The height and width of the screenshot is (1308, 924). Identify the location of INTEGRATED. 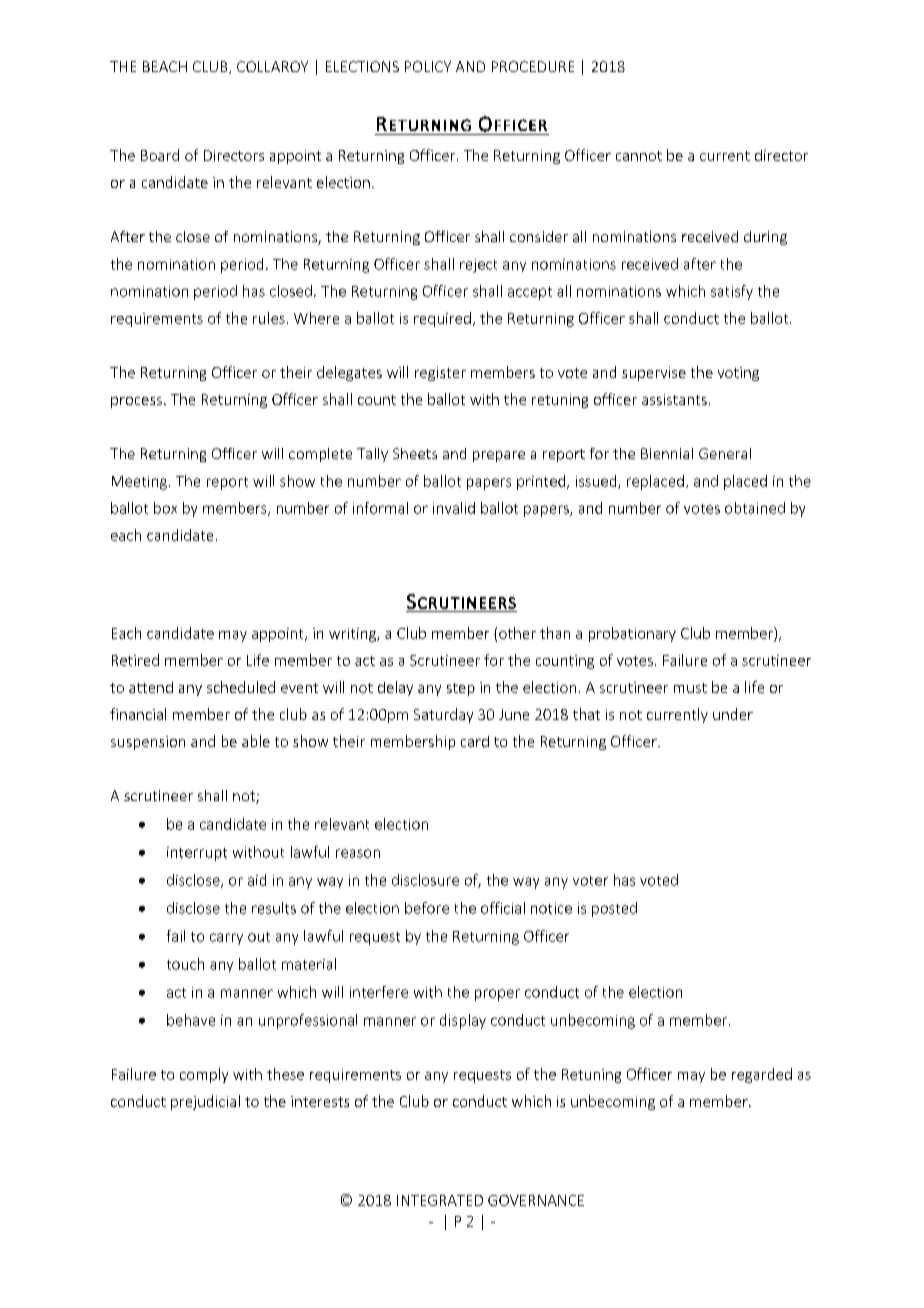
(440, 1200).
